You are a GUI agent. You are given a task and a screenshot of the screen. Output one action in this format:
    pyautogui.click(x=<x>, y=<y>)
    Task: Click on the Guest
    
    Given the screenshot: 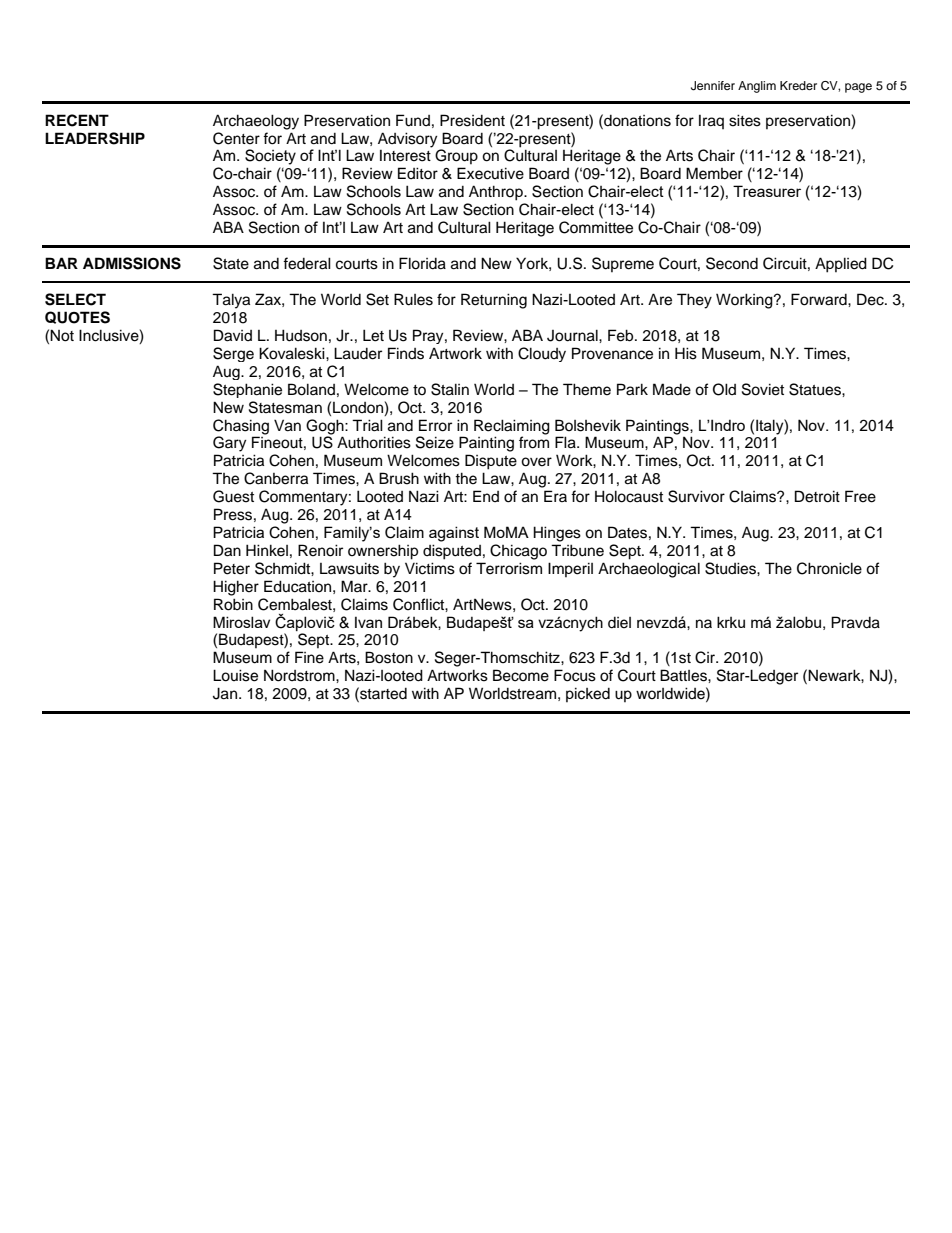 What is the action you would take?
    pyautogui.click(x=233, y=496)
